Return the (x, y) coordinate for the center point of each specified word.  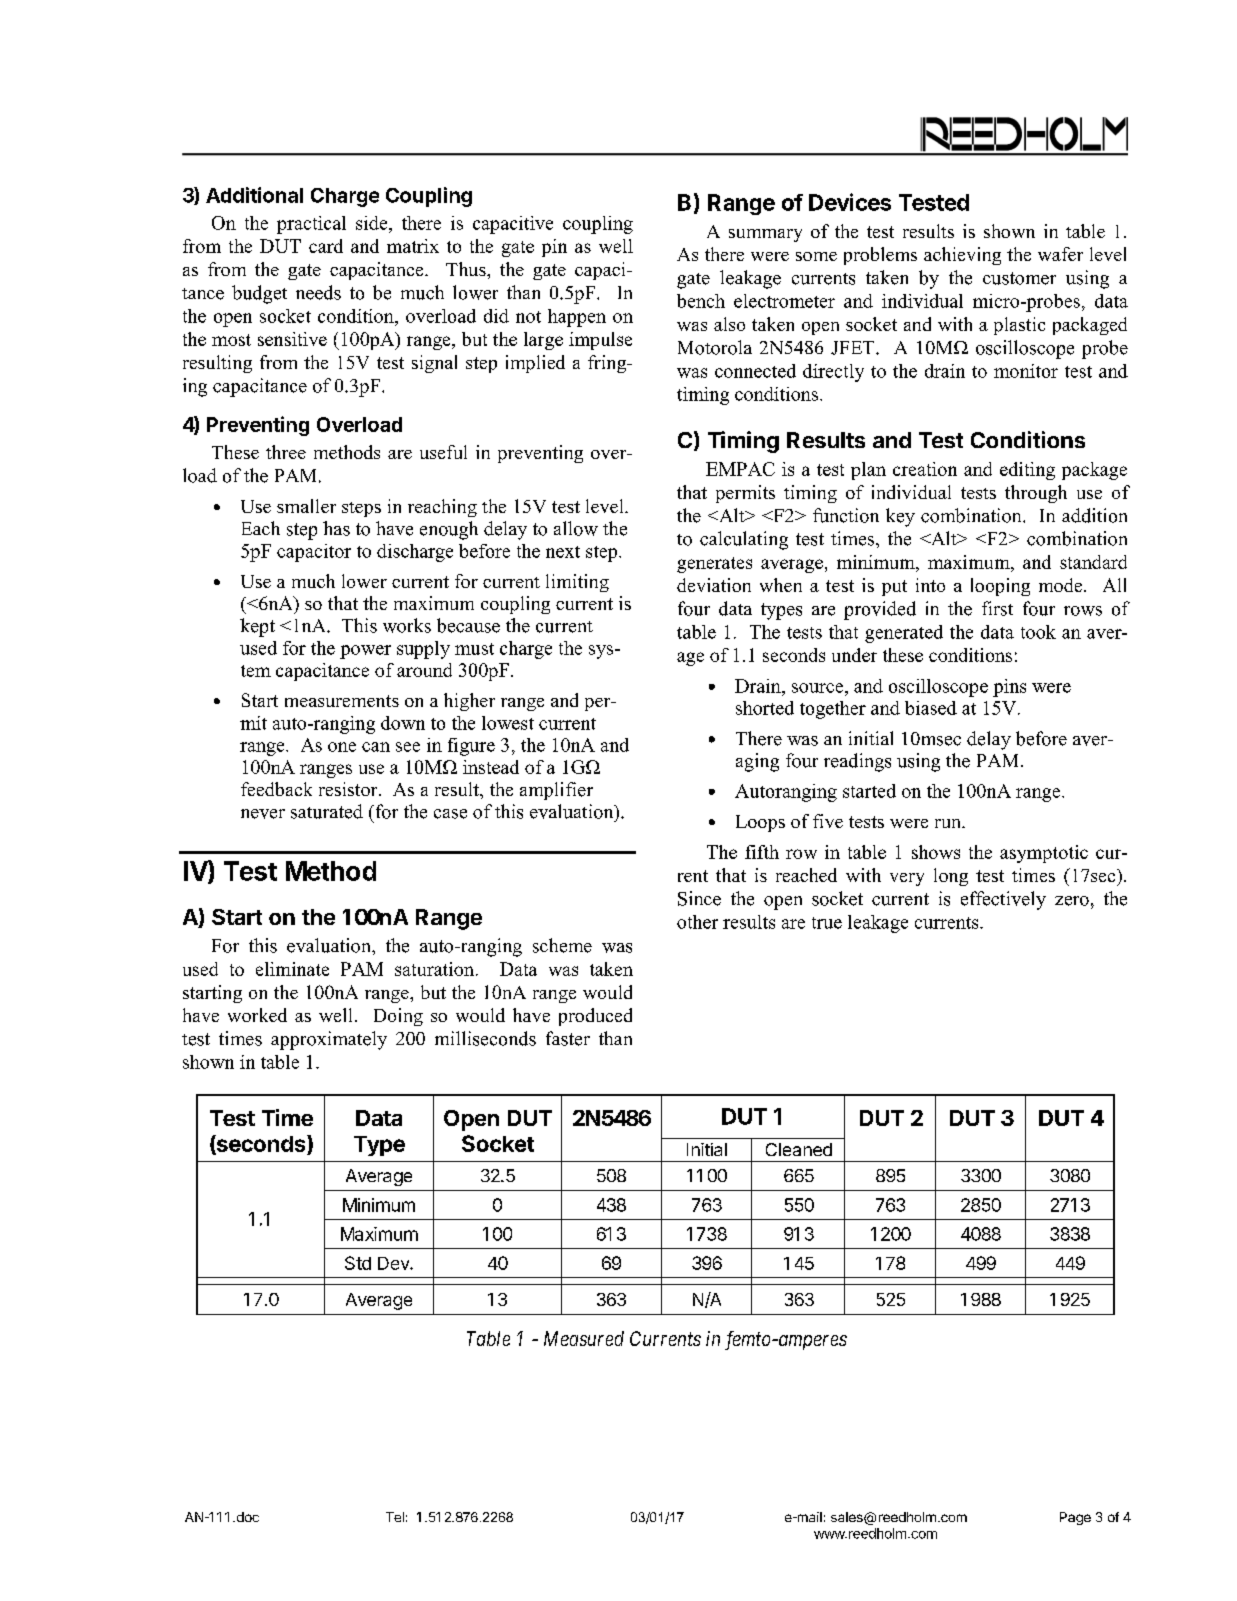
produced (595, 1017)
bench (701, 301)
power (365, 652)
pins (1009, 688)
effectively (1003, 900)
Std (358, 1263)
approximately (329, 1040)
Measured (584, 1338)
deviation (714, 585)
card (326, 246)
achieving (962, 256)
